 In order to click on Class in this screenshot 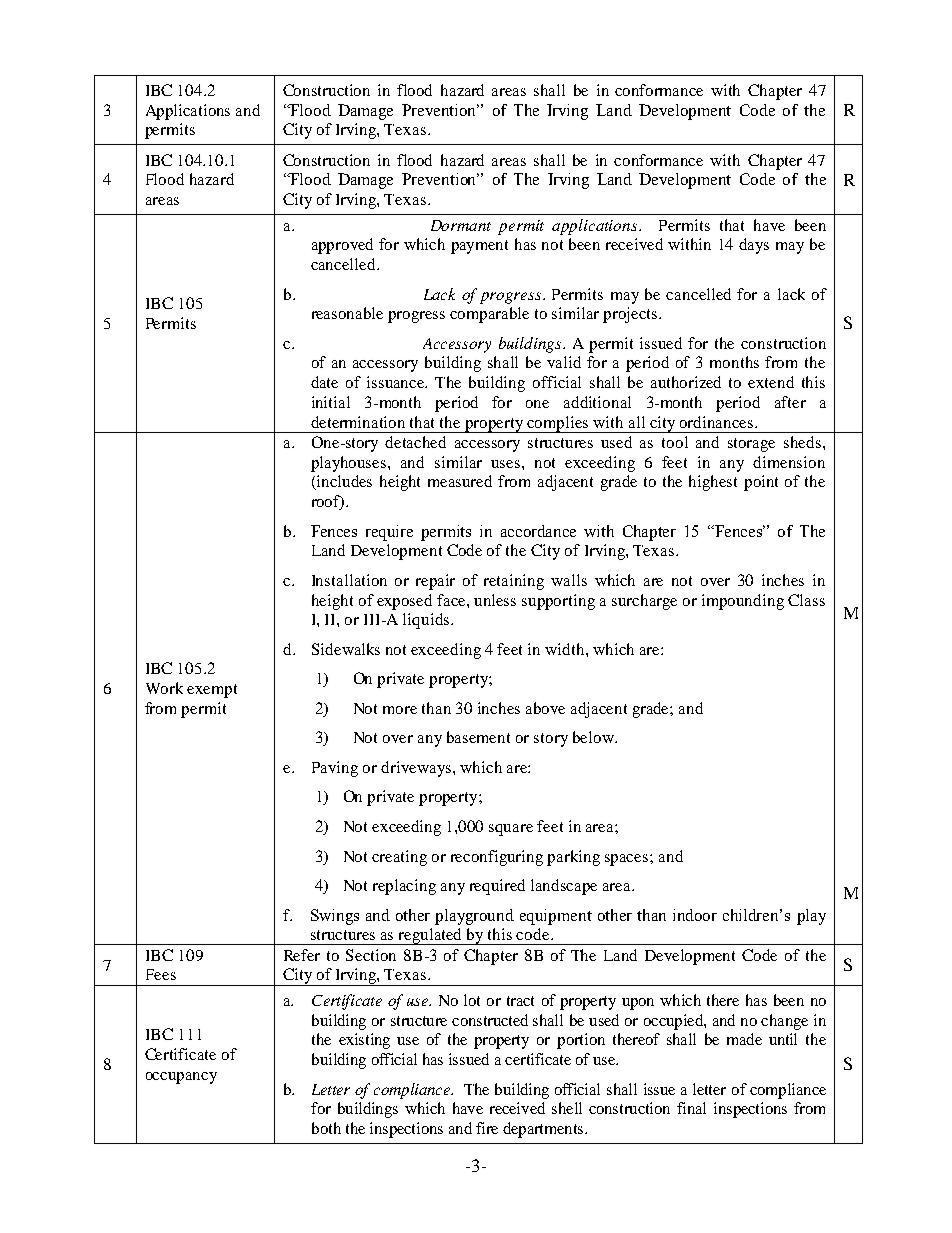, I will do `click(806, 600)`.
